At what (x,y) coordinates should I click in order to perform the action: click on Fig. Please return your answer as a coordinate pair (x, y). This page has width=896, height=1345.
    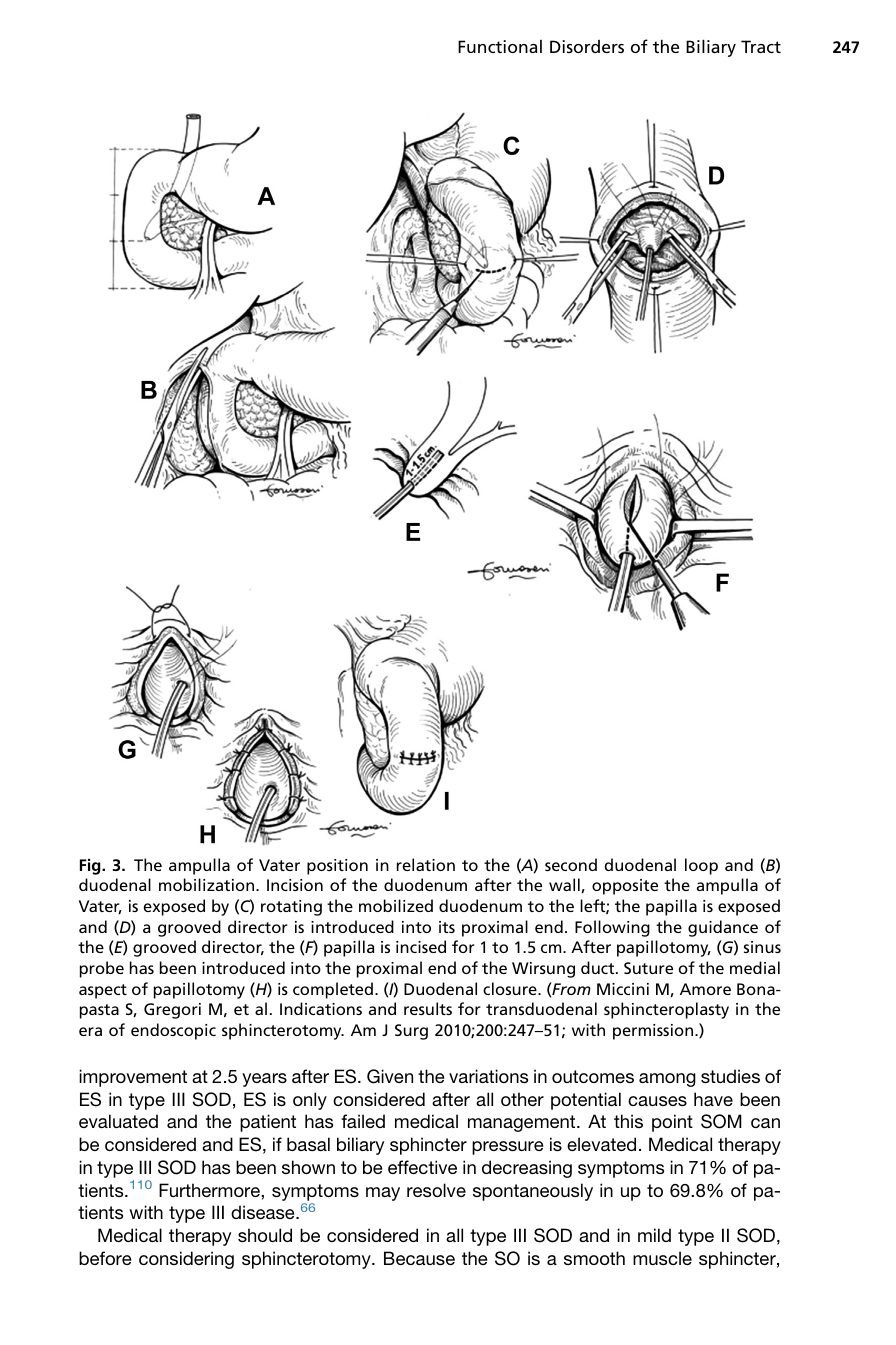
    Looking at the image, I should click on (91, 867).
